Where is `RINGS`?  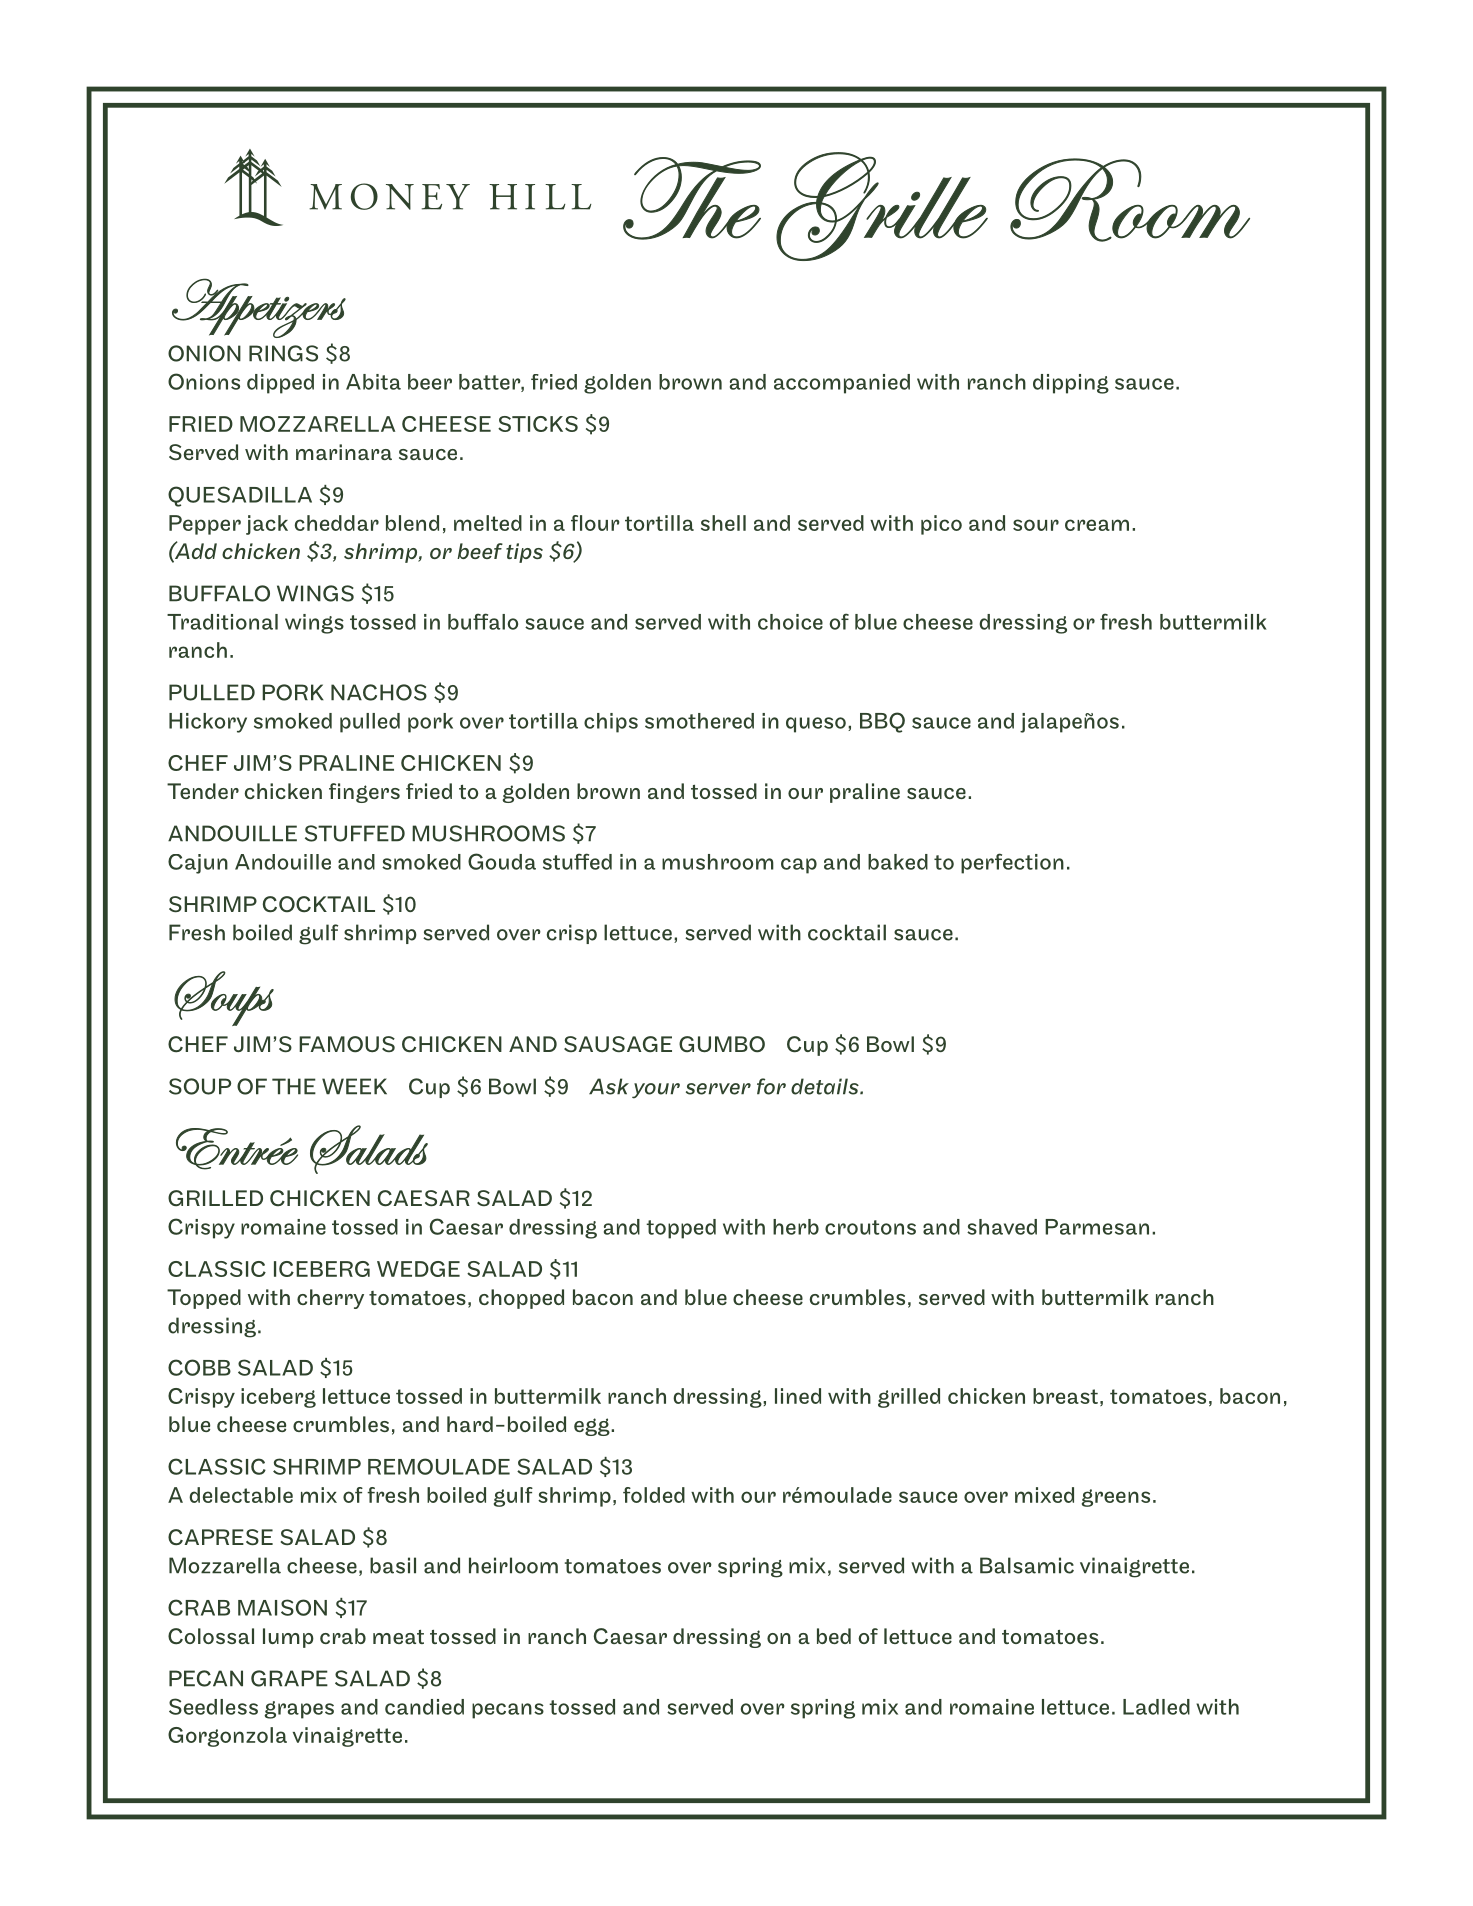
RINGS is located at coordinates (283, 353).
